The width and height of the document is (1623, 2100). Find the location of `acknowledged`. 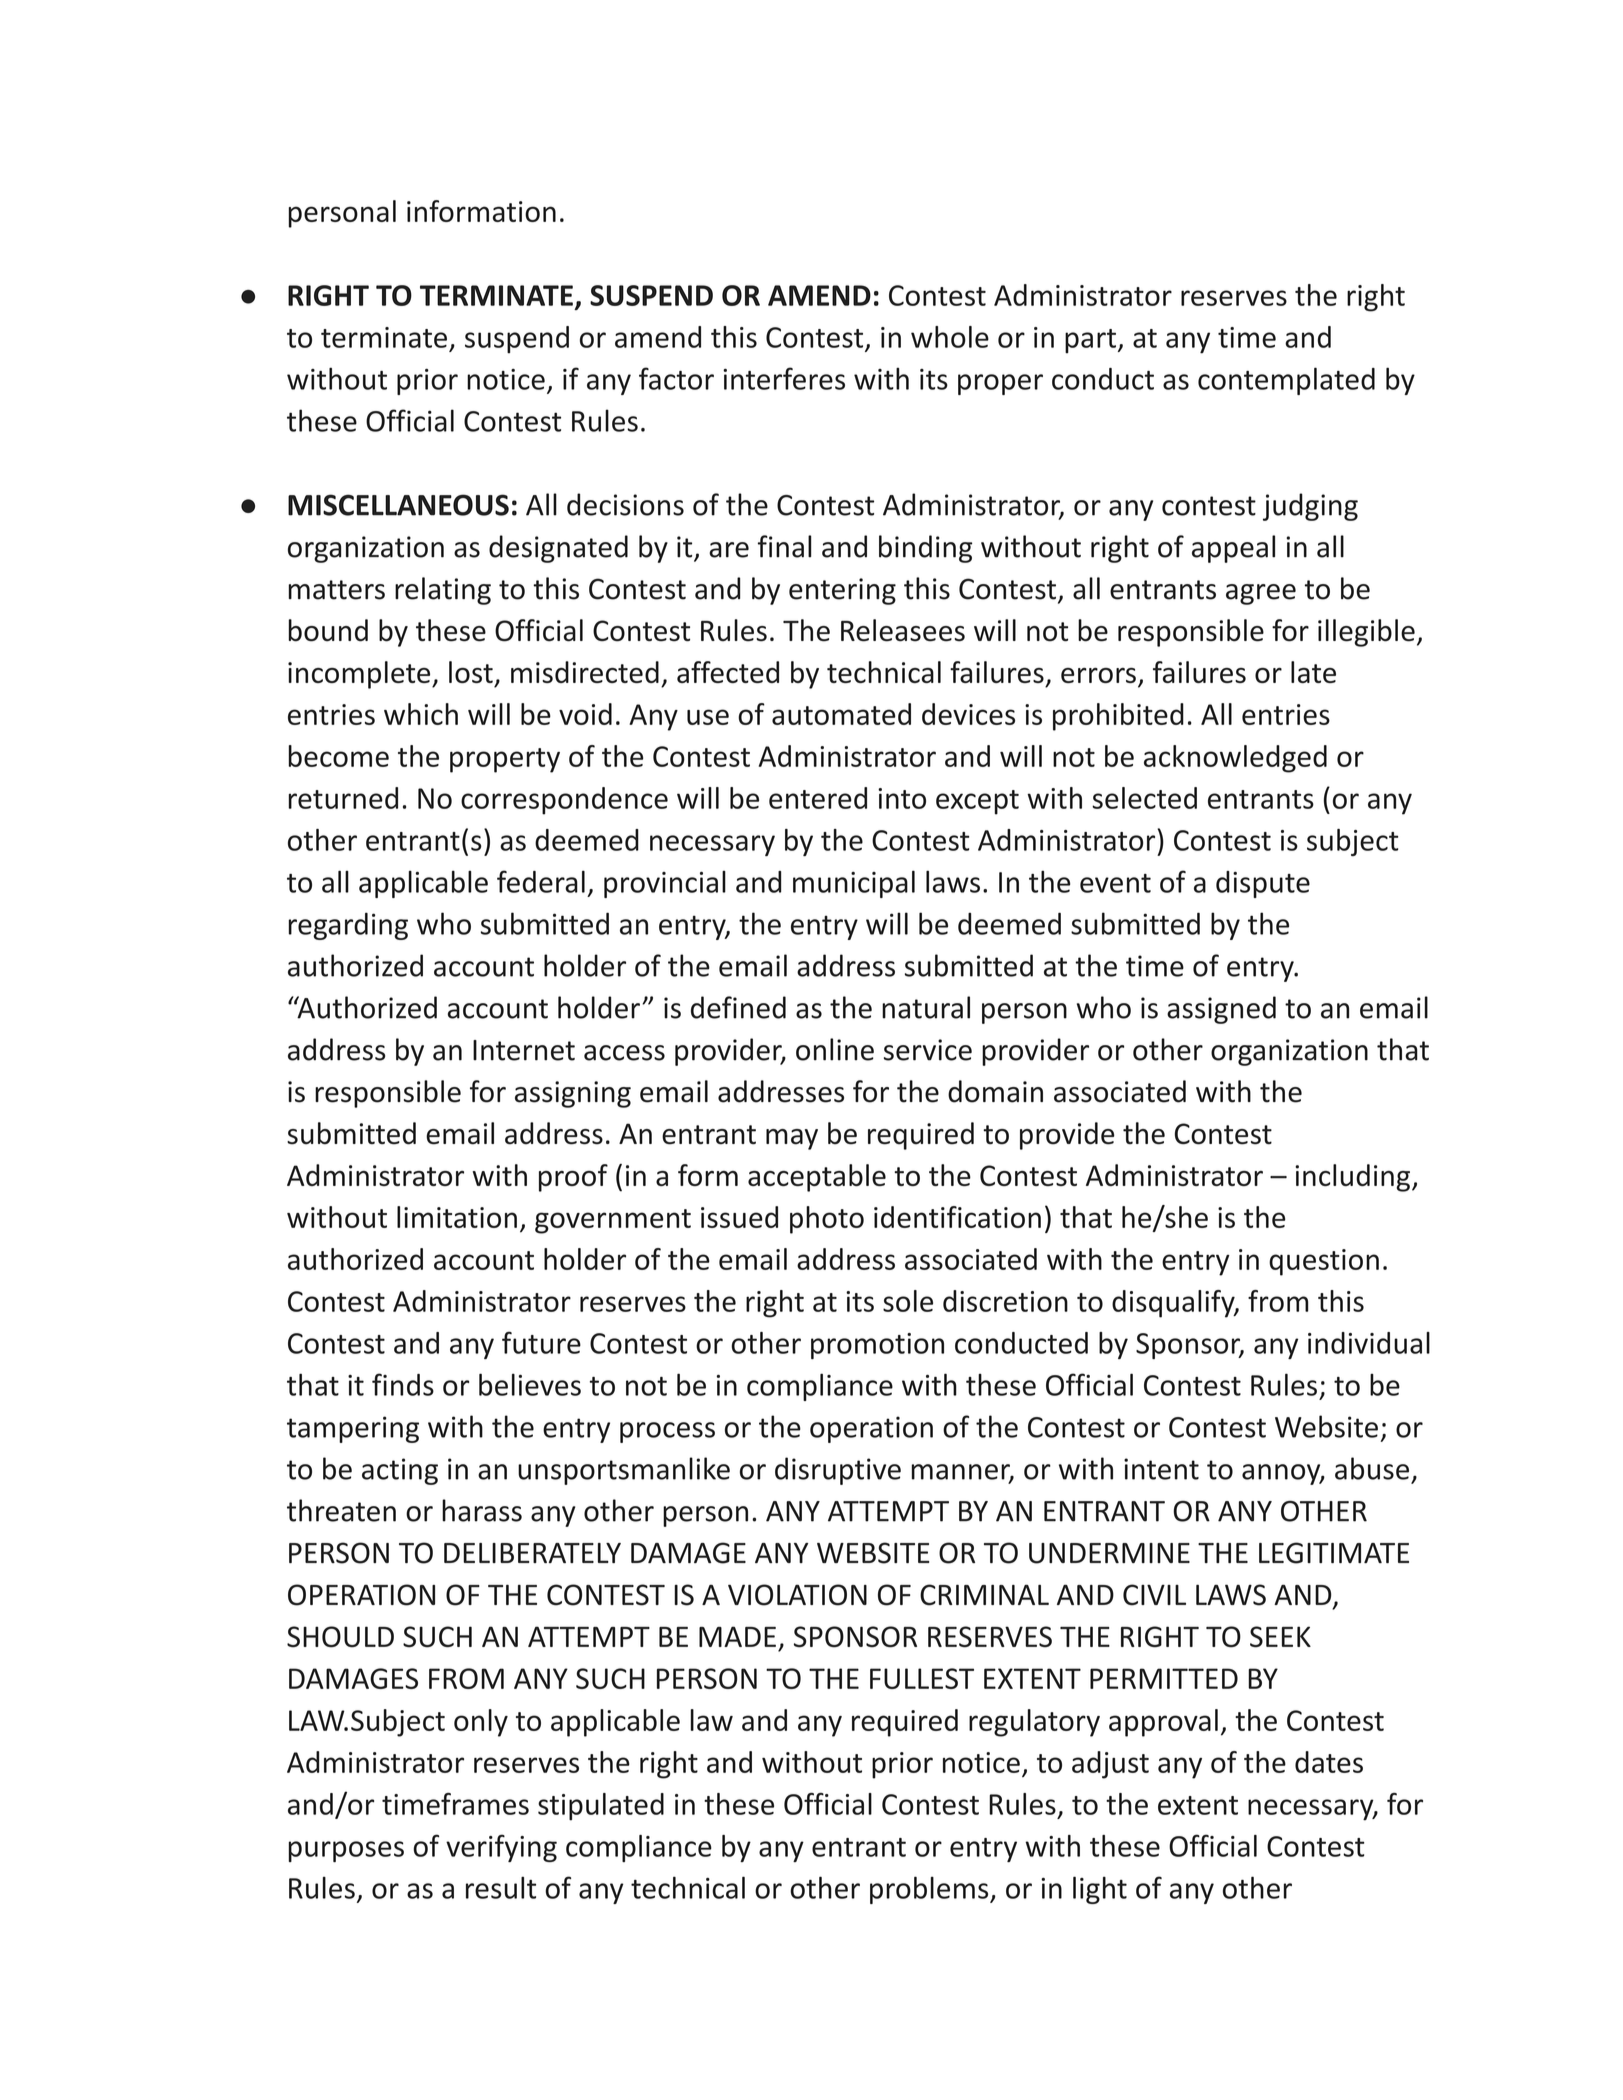

acknowledged is located at coordinates (1235, 759).
